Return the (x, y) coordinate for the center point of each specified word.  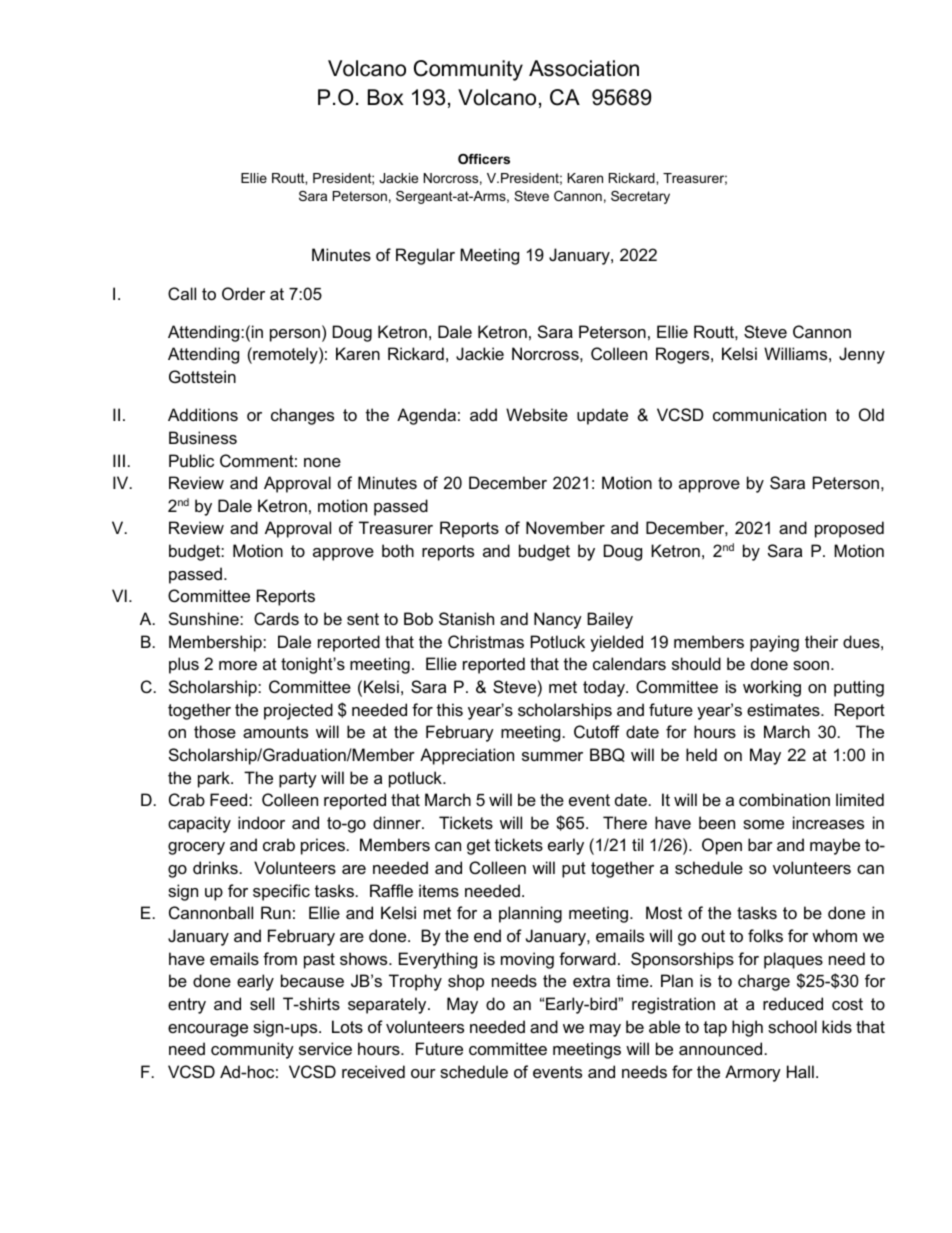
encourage (208, 1030)
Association (584, 68)
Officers (484, 159)
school (792, 1026)
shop (466, 982)
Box (385, 97)
